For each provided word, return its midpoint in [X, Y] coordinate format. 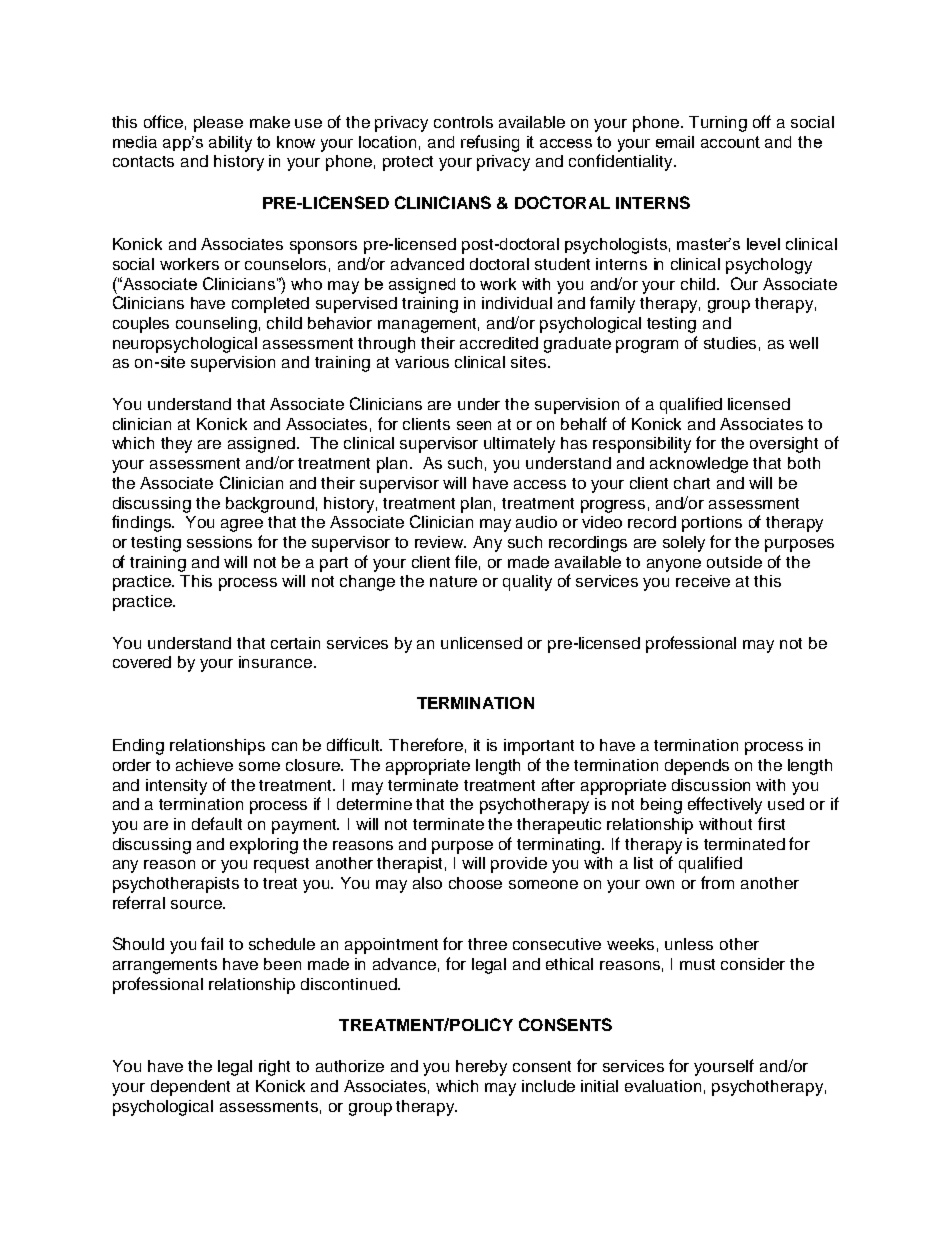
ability [230, 144]
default [217, 823]
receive [703, 581]
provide [519, 865]
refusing [490, 143]
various [422, 362]
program [647, 346]
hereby [481, 1068]
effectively [725, 805]
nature [453, 581]
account [730, 142]
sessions [219, 542]
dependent [190, 1088]
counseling [216, 325]
